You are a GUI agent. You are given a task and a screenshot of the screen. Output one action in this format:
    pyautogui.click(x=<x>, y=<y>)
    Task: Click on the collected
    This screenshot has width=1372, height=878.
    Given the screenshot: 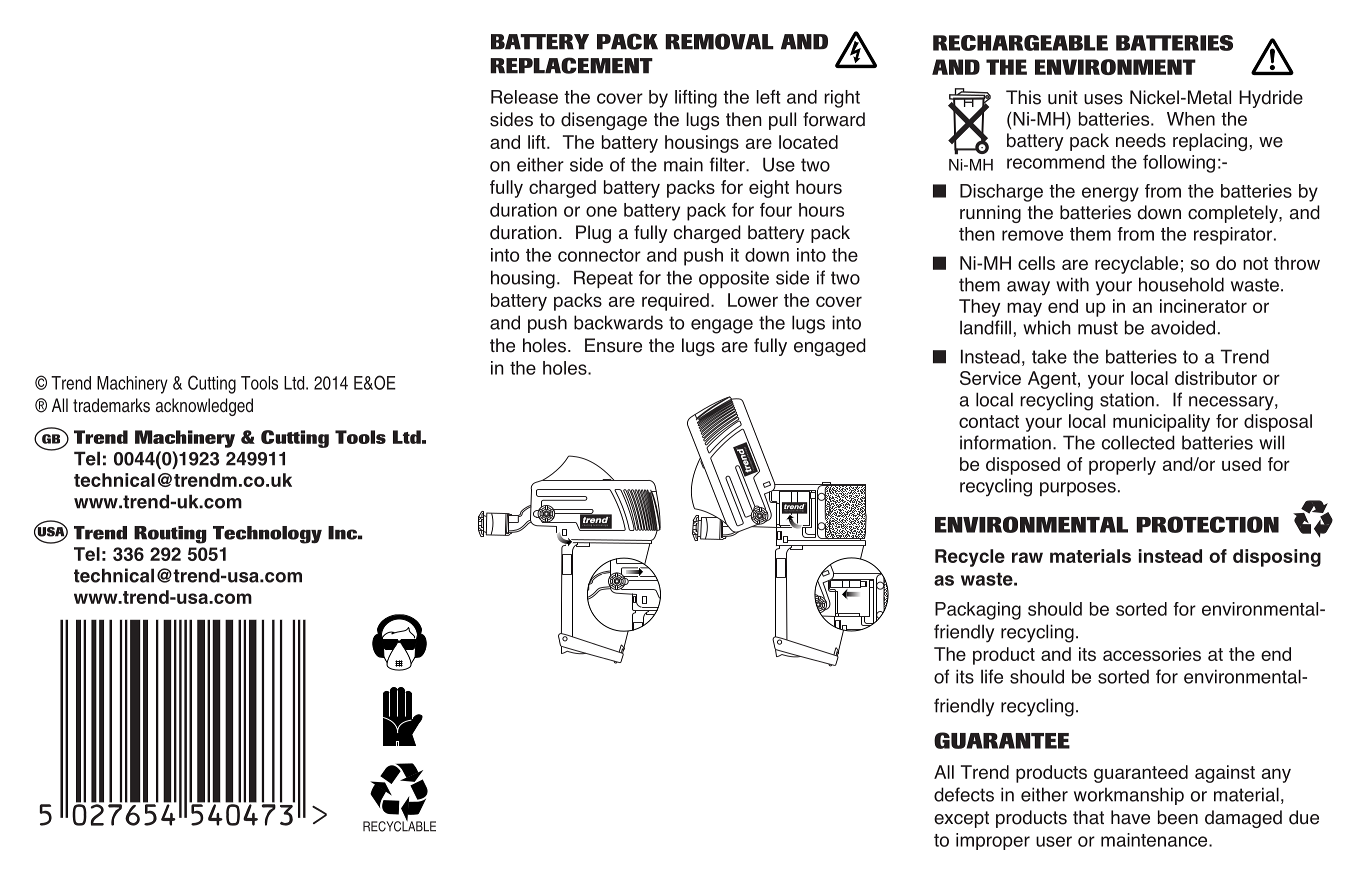 What is the action you would take?
    pyautogui.click(x=1138, y=442)
